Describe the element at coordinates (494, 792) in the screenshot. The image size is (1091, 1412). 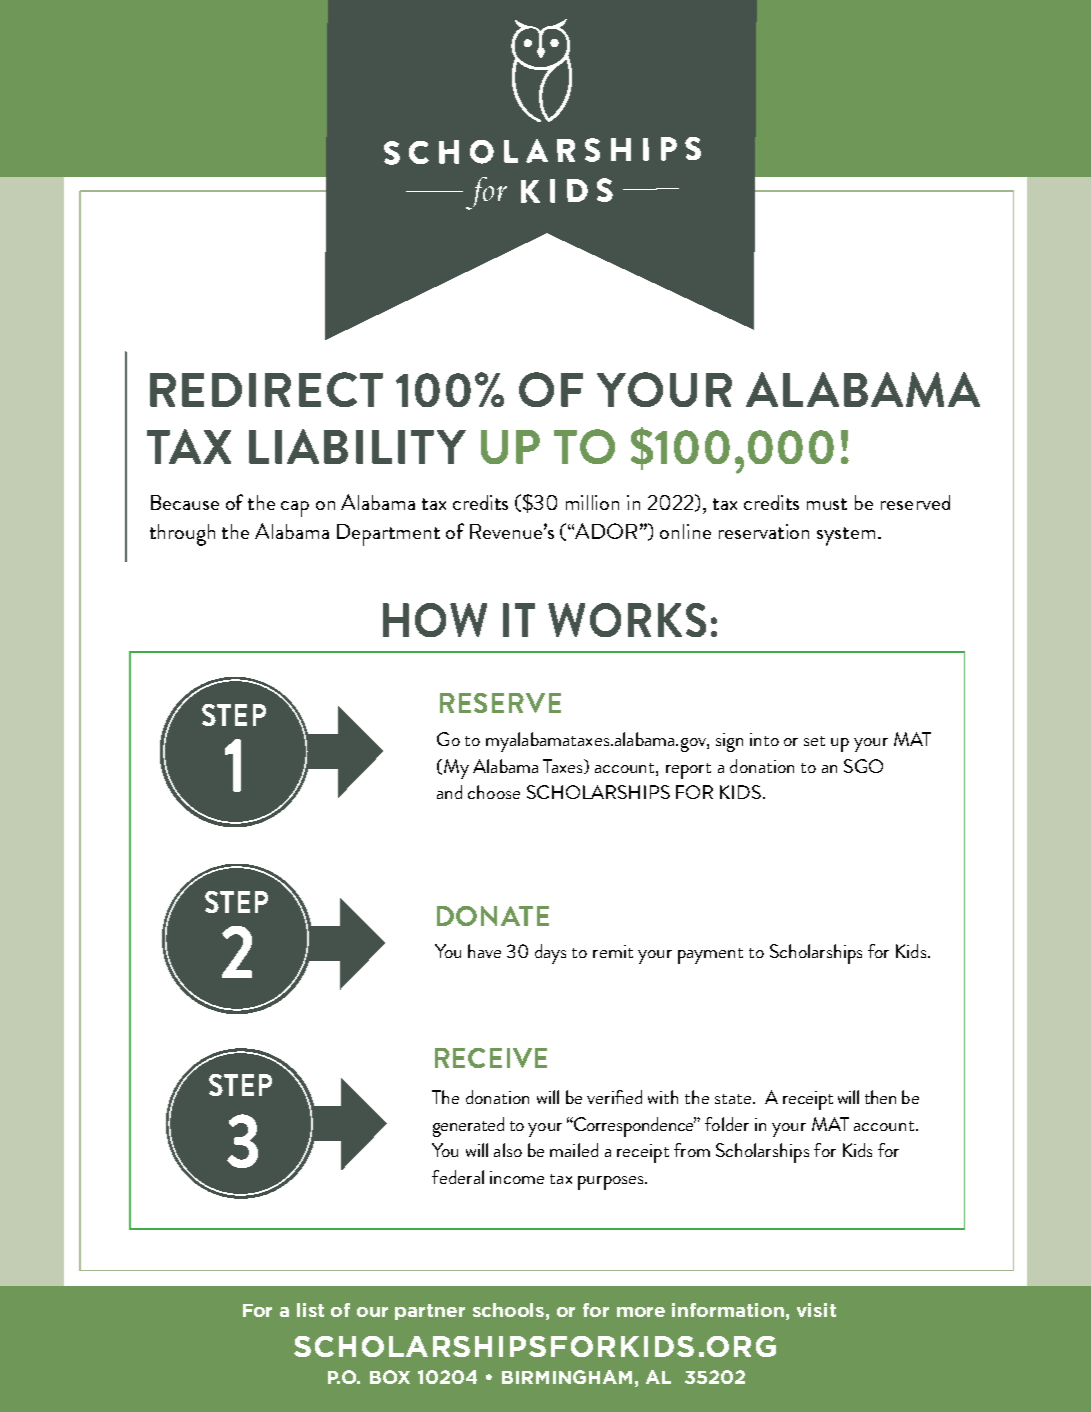
I see `choose` at that location.
